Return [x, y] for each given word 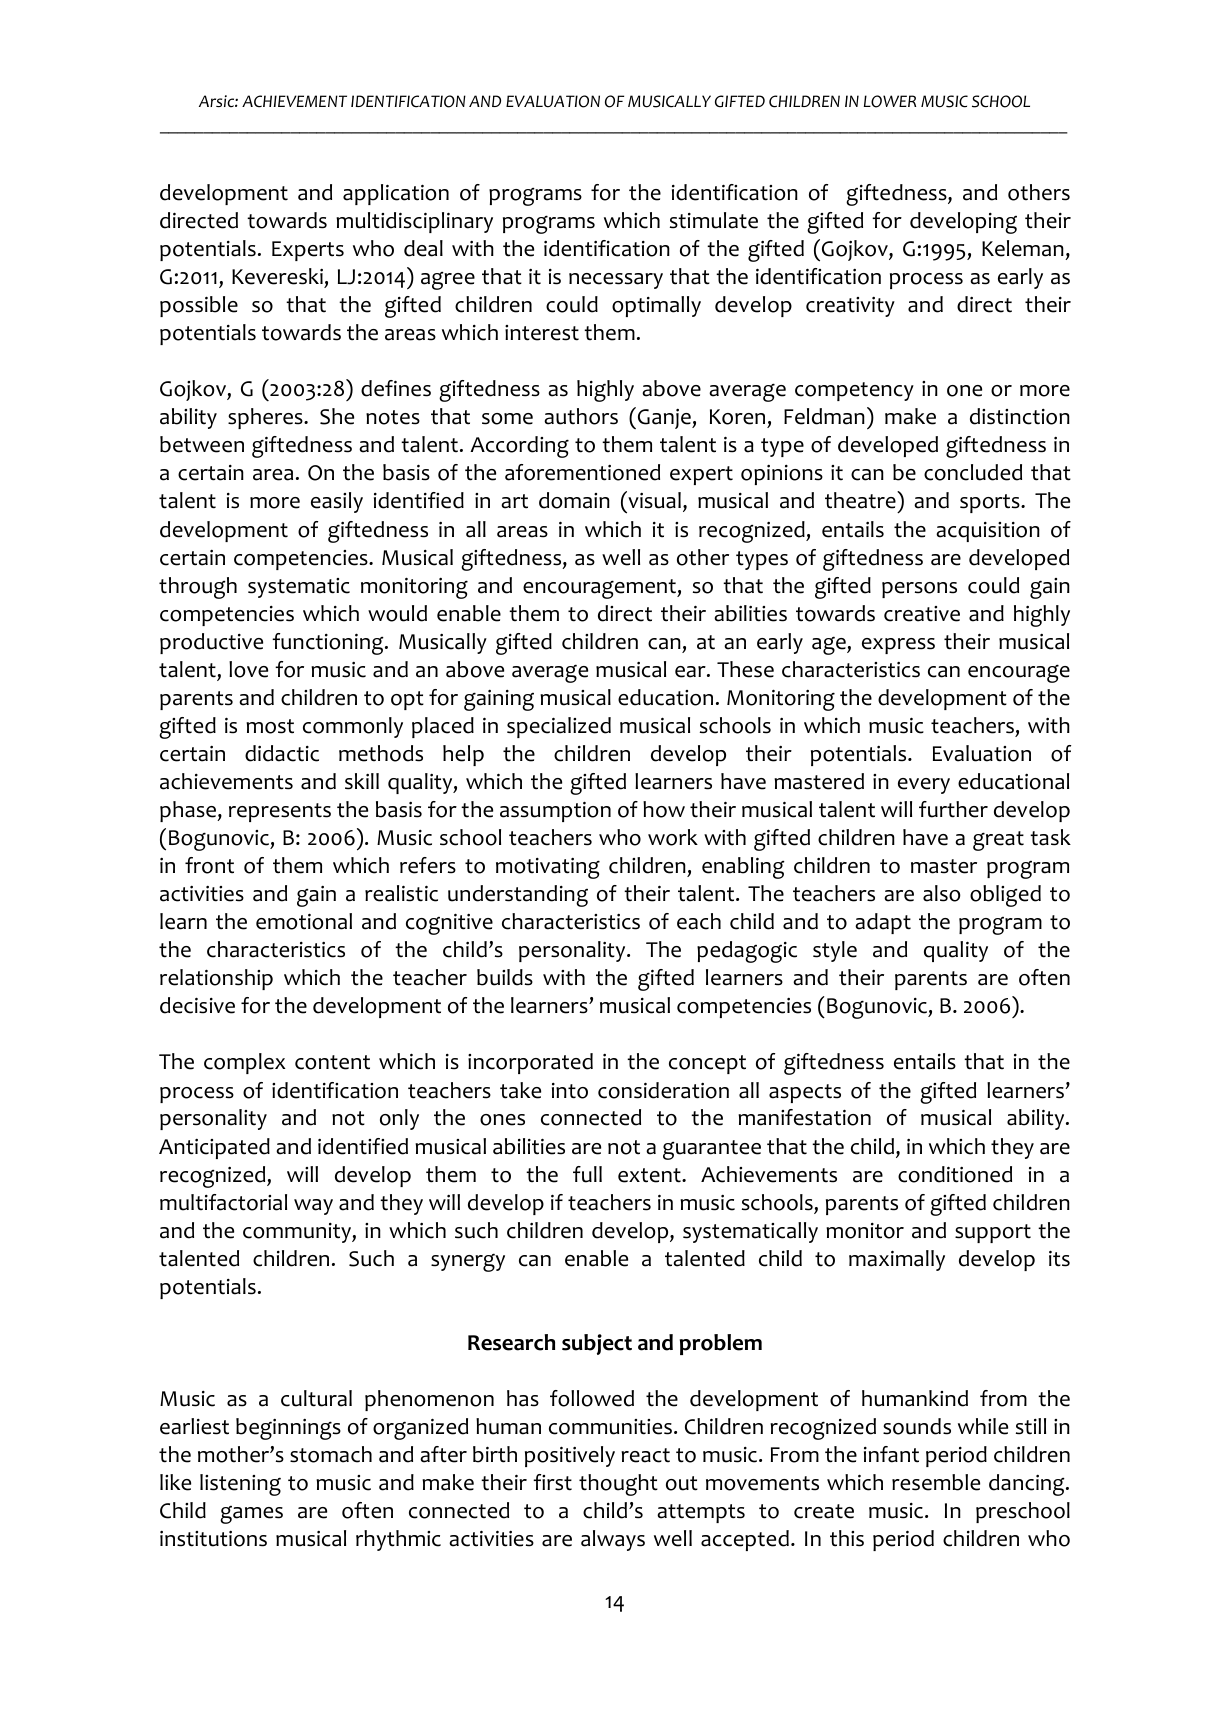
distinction [1020, 416]
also [942, 893]
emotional [304, 921]
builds [505, 977]
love [248, 669]
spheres [266, 418]
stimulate [714, 220]
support [993, 1233]
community [298, 1233]
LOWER [890, 101]
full [587, 1174]
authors [581, 416]
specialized [559, 727]
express [898, 646]
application [396, 194]
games [251, 1515]
